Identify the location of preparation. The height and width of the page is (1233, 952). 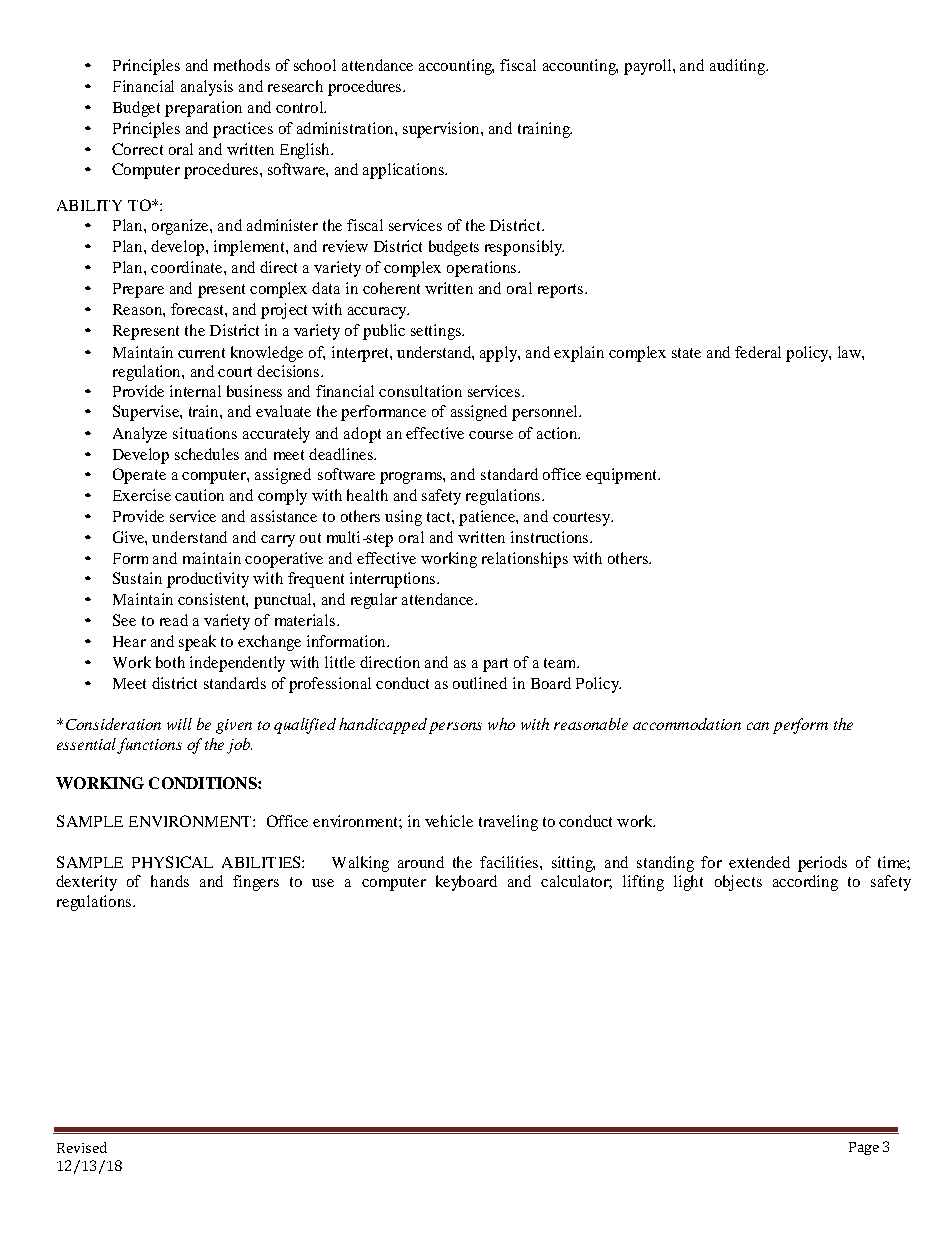
(203, 109).
